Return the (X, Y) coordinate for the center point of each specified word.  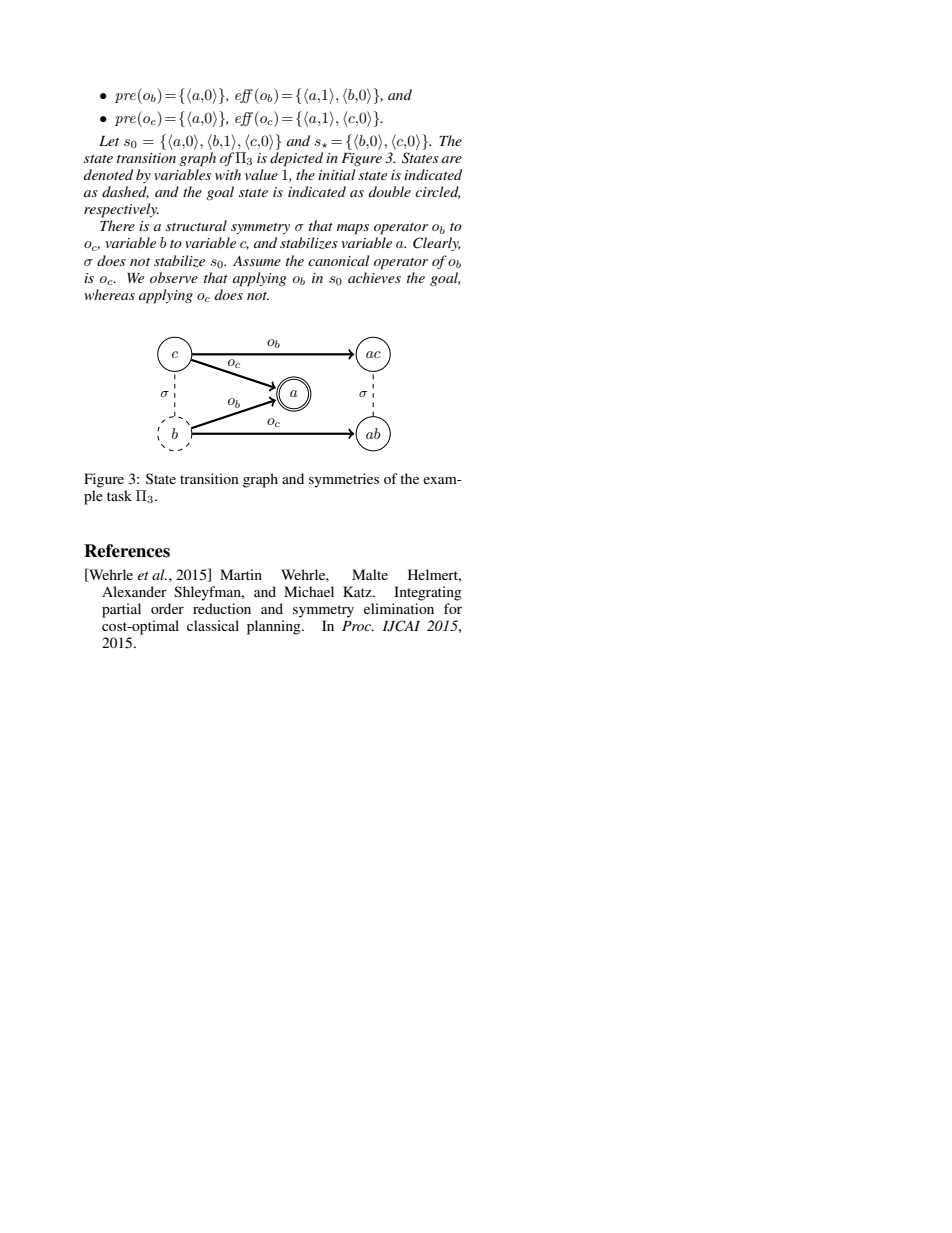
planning (275, 627)
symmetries (344, 480)
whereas (109, 294)
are (452, 159)
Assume (257, 261)
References (127, 551)
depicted (296, 159)
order (167, 608)
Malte (370, 574)
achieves (374, 277)
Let (109, 141)
